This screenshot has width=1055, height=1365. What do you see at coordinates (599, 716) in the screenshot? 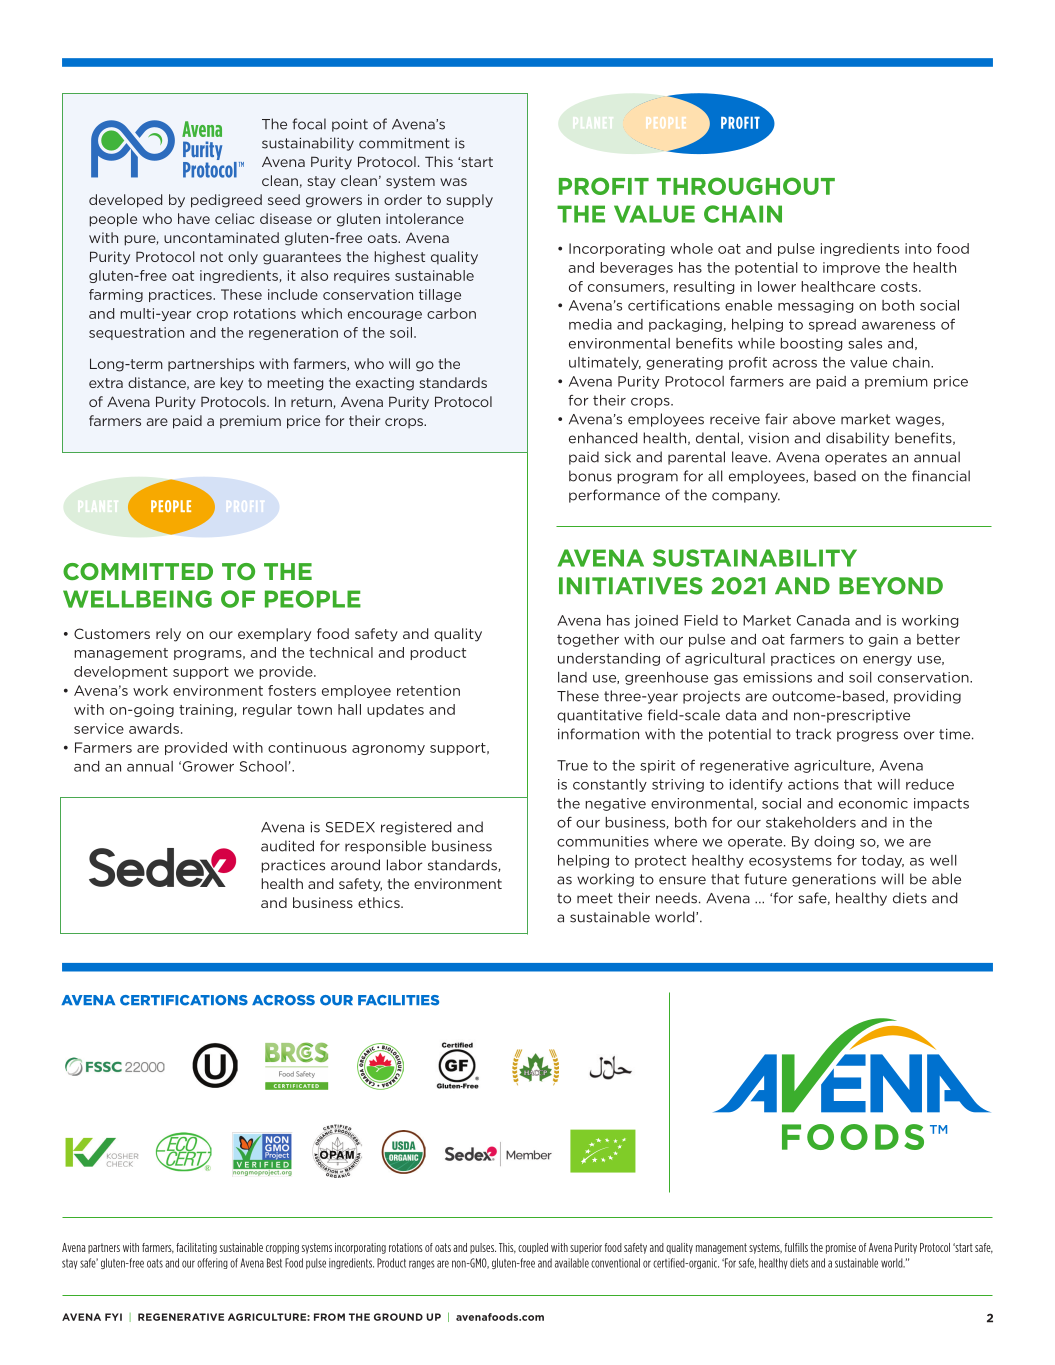
I see `quantitative` at bounding box center [599, 716].
